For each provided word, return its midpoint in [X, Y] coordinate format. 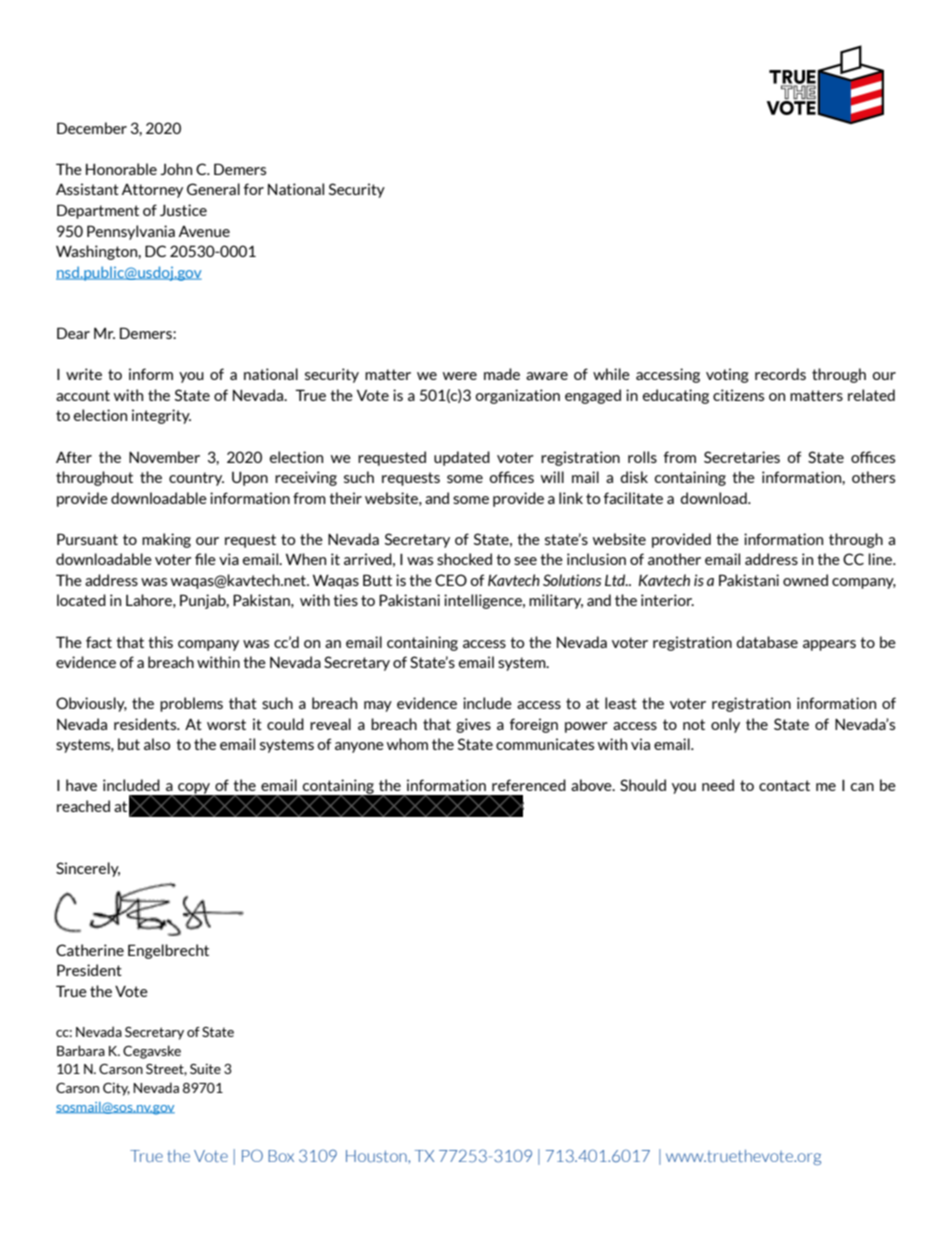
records [780, 374]
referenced [529, 785]
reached [83, 806]
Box [281, 1156]
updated [462, 458]
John [176, 169]
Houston [377, 1156]
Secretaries [742, 457]
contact [784, 785]
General [213, 189]
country [196, 479]
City [116, 1089]
